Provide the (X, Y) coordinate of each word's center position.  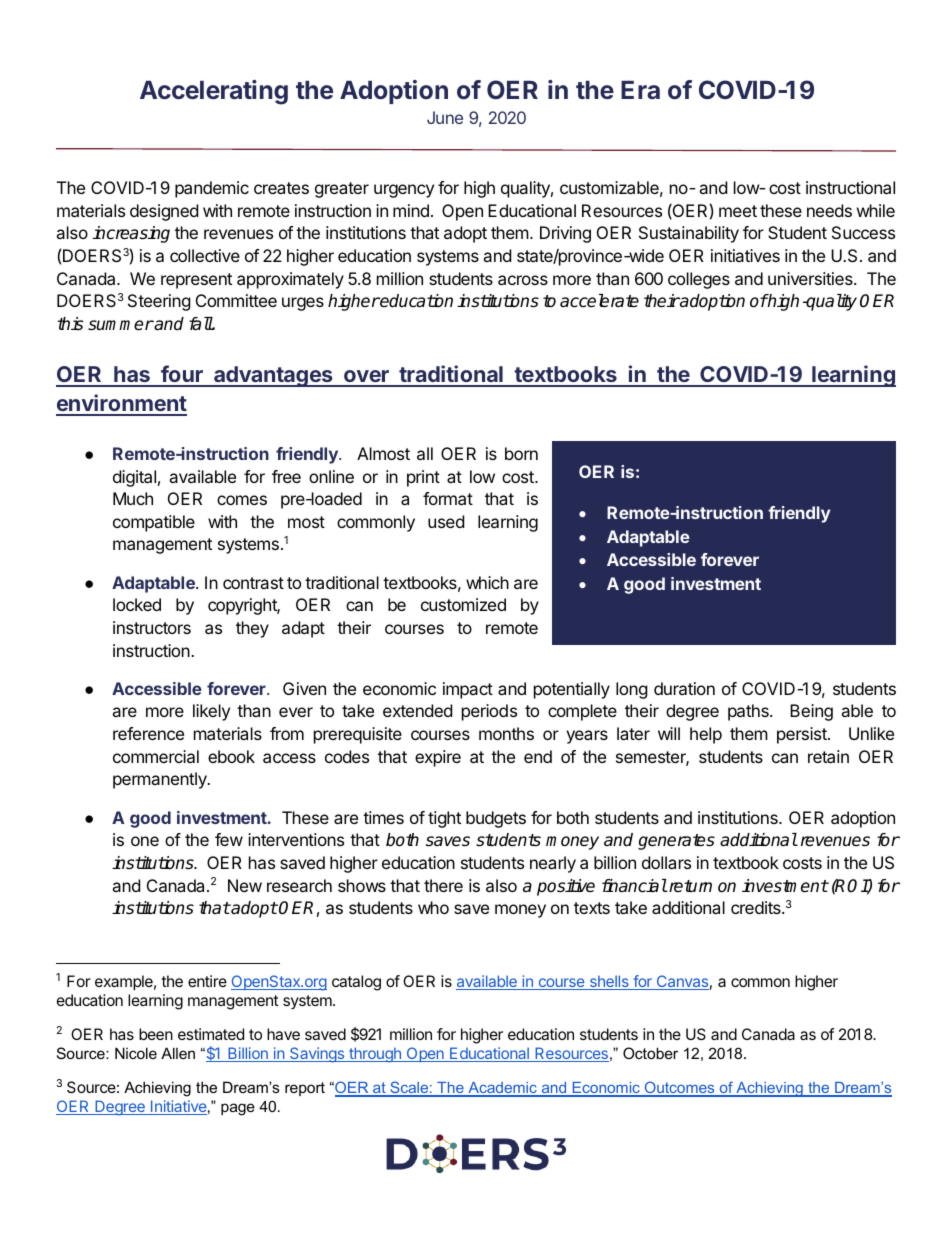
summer (121, 325)
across (523, 280)
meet (738, 211)
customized (463, 604)
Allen (178, 1053)
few (229, 839)
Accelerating (214, 92)
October (650, 1053)
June (445, 117)
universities (811, 278)
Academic (502, 1089)
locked (137, 604)
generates (676, 842)
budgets (496, 819)
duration (684, 688)
